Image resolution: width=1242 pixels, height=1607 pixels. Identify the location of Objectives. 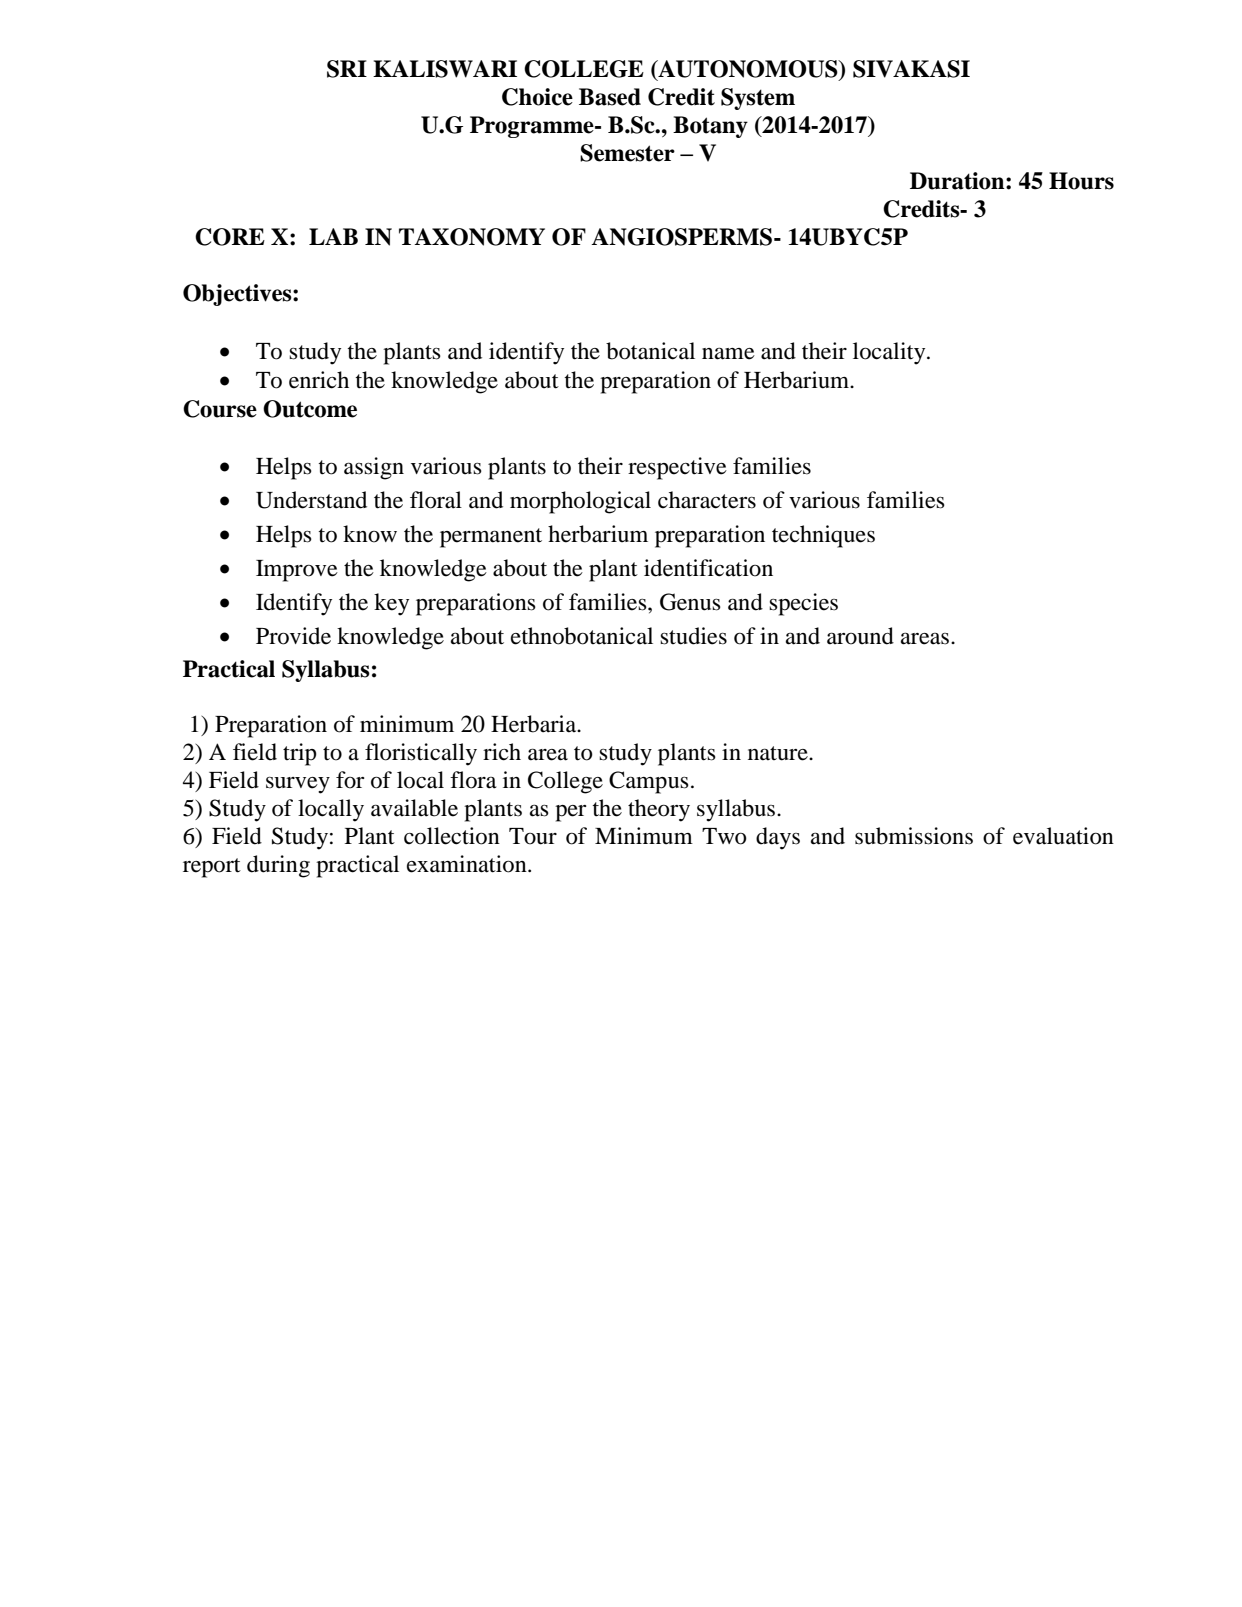
(238, 295).
